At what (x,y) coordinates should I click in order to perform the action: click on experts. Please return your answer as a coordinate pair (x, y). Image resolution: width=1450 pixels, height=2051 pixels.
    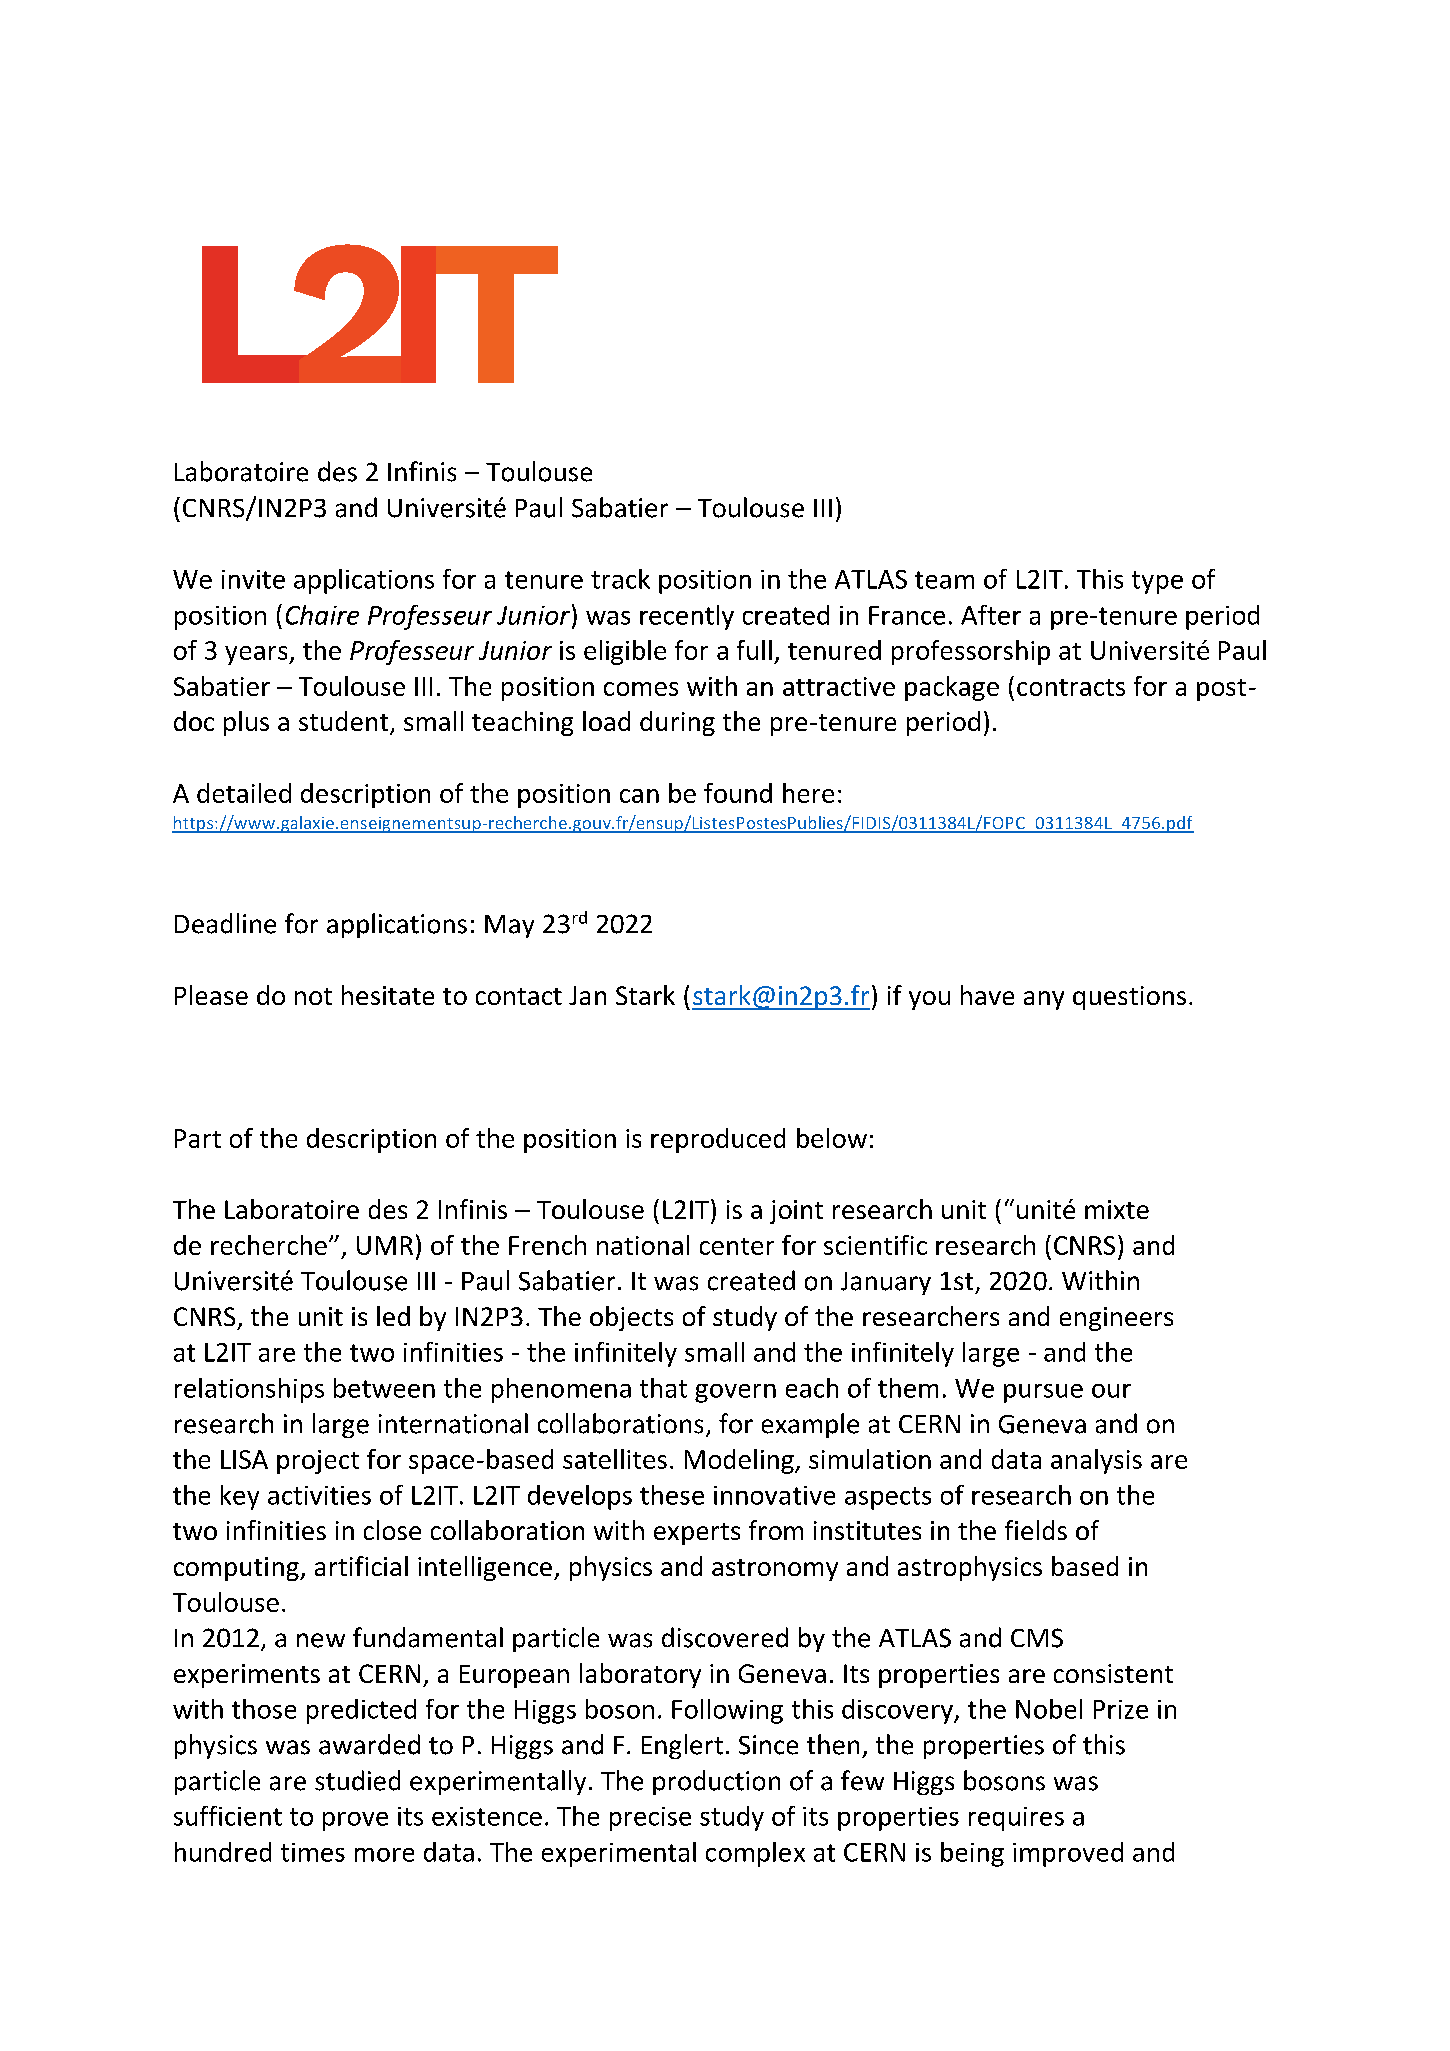
    Looking at the image, I should click on (697, 1534).
